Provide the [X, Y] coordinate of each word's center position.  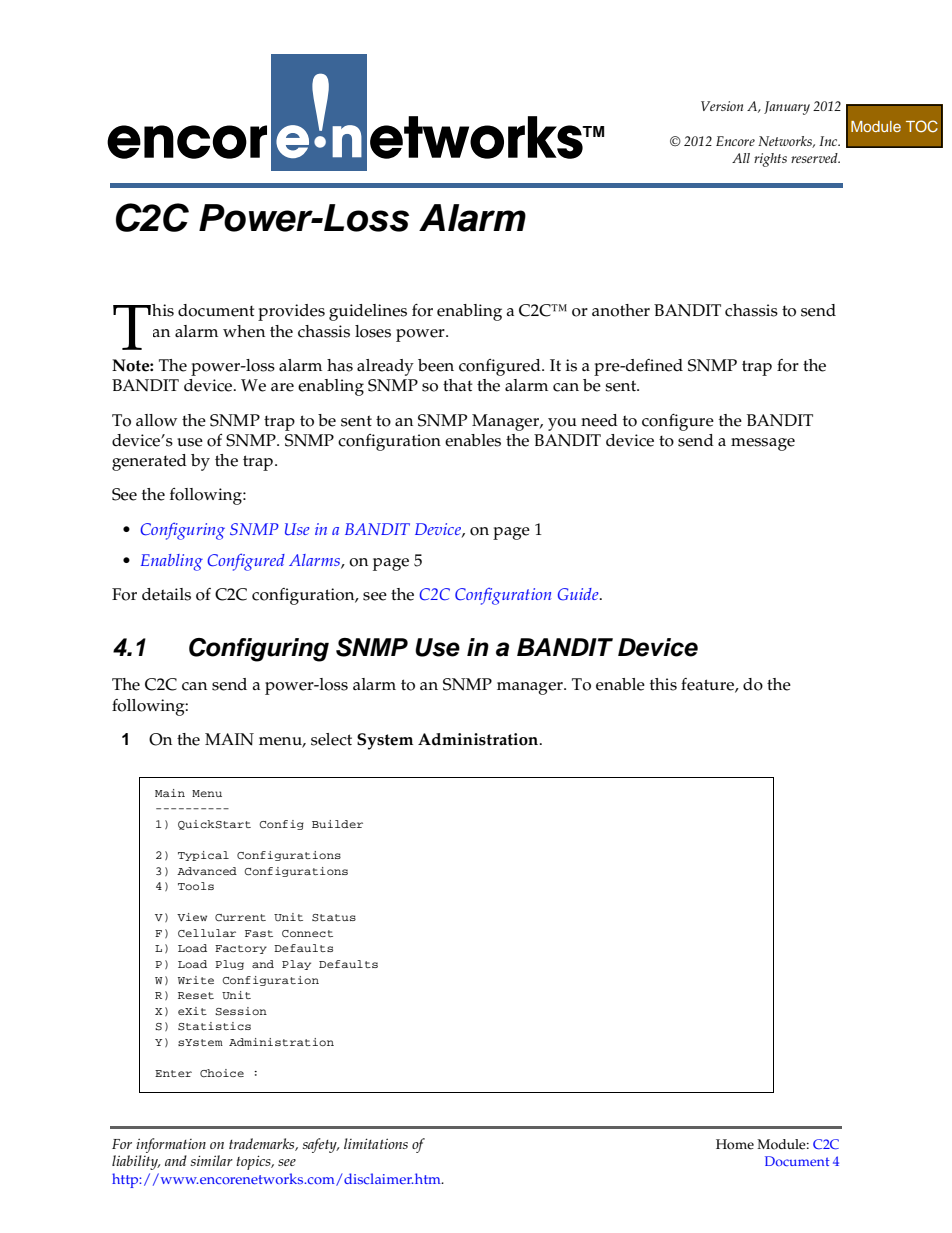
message [763, 444]
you [562, 424]
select [331, 739]
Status [334, 918]
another [621, 310]
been [436, 365]
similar [211, 1160]
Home [735, 1144]
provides [291, 312]
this [663, 684]
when [244, 331]
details [166, 594]
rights [770, 160]
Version [722, 106]
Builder [337, 824]
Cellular [207, 933]
